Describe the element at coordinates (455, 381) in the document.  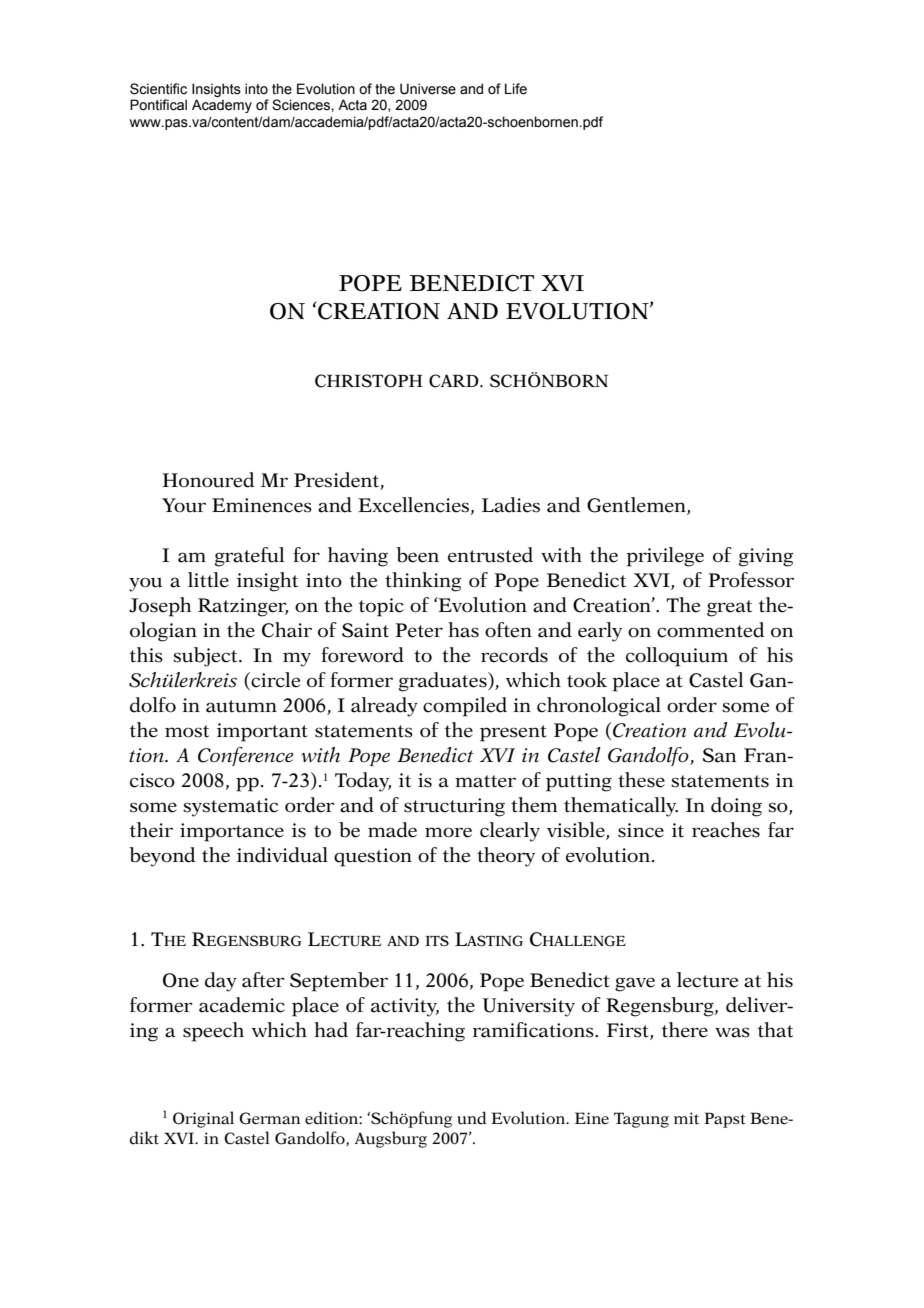
I see `CARD` at that location.
